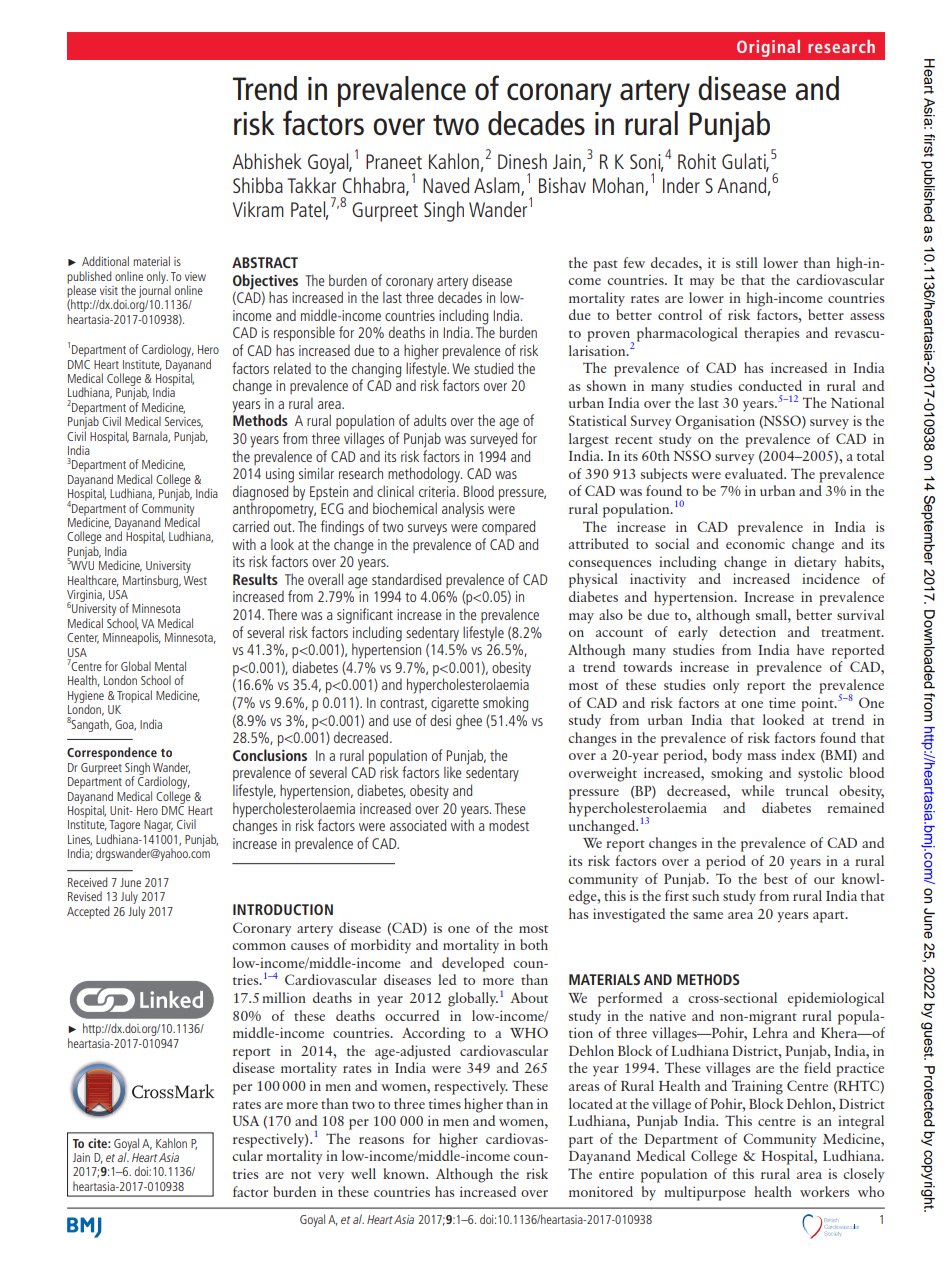 This screenshot has width=952, height=1270. Describe the element at coordinates (406, 579) in the screenshot. I see `standardised` at that location.
